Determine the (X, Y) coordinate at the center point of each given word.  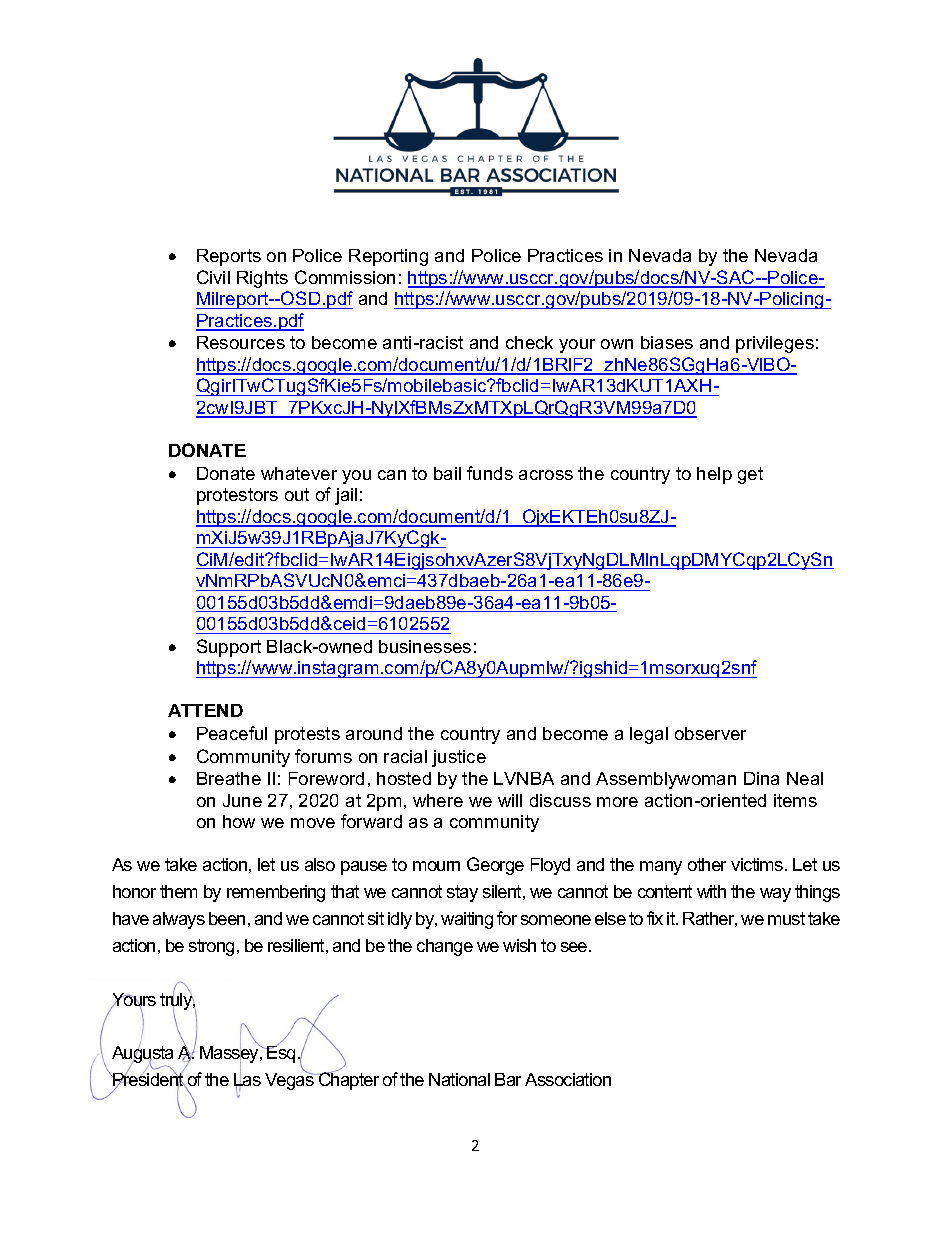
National (459, 1079)
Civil (213, 277)
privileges (775, 344)
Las (247, 1080)
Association (568, 1079)
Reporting (388, 257)
